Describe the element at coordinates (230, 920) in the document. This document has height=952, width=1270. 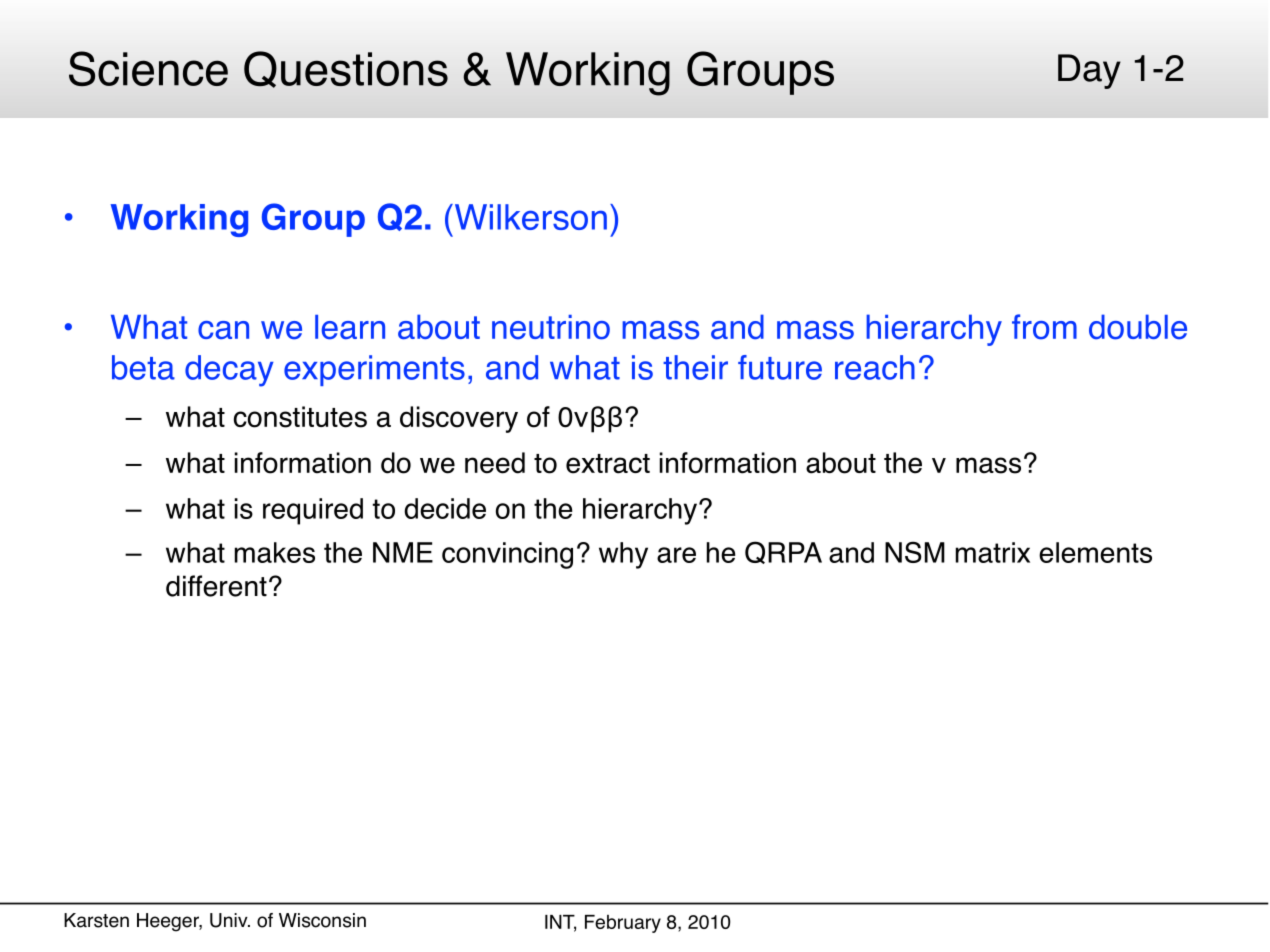
I see `Univ` at that location.
